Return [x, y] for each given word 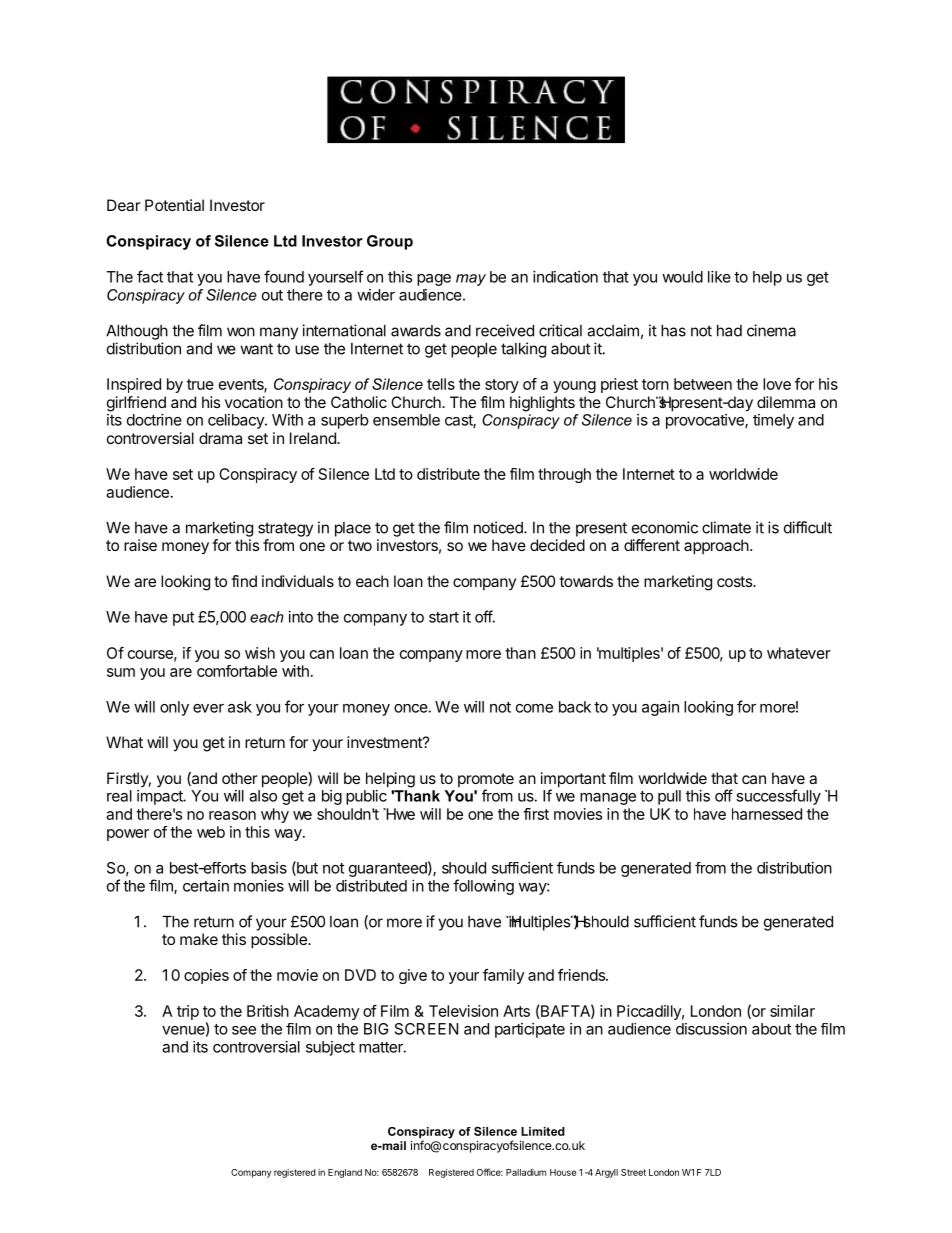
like [719, 277]
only [174, 708]
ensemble [406, 420]
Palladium [526, 1172]
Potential [174, 205]
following [483, 887]
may [471, 280]
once [411, 708]
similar [792, 1011]
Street [633, 1172]
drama [220, 438]
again [660, 708]
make [199, 939]
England [345, 1173]
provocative [706, 421]
